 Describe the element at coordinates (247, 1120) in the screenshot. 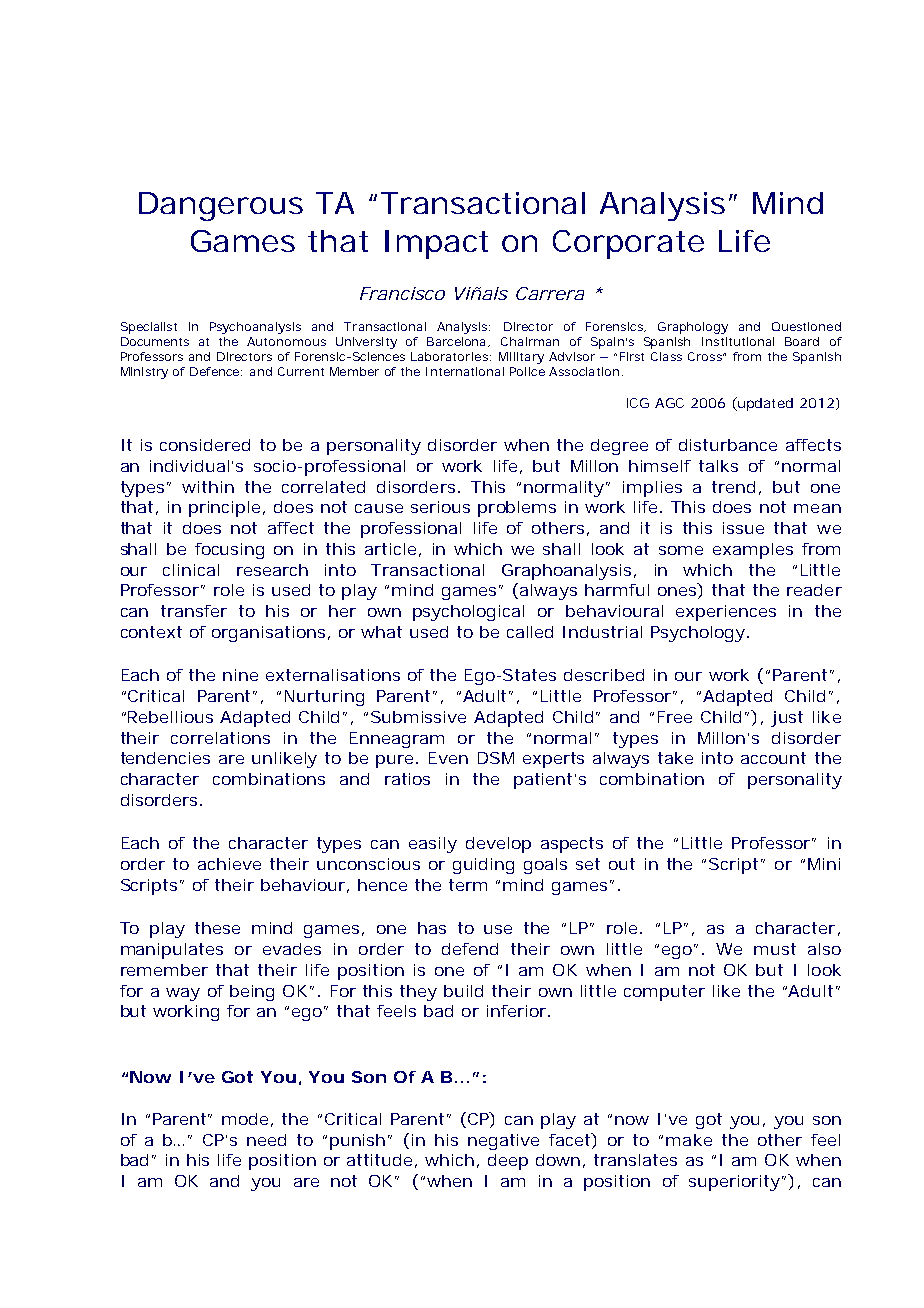

I see `mode` at that location.
